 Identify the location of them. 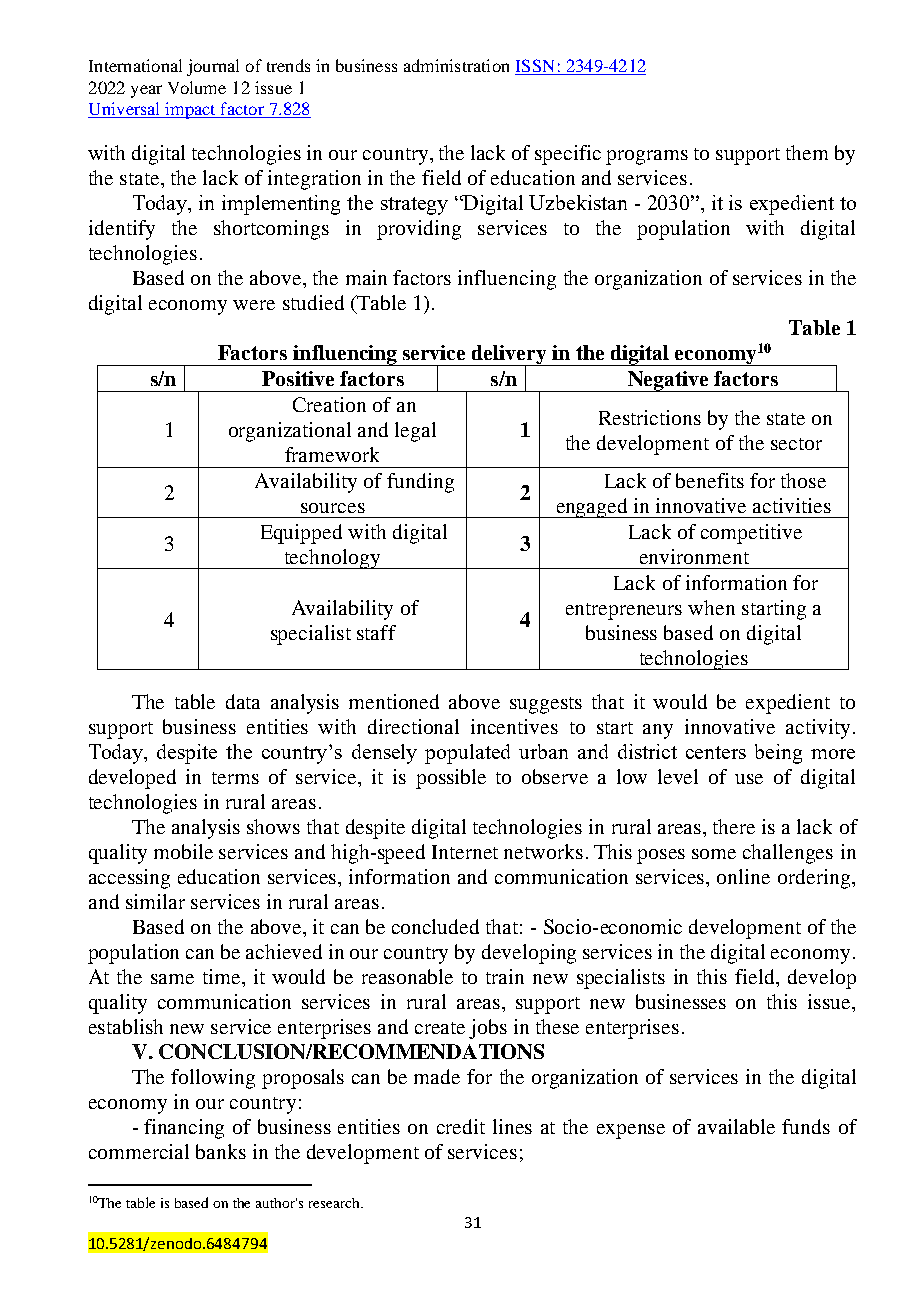
(807, 152).
